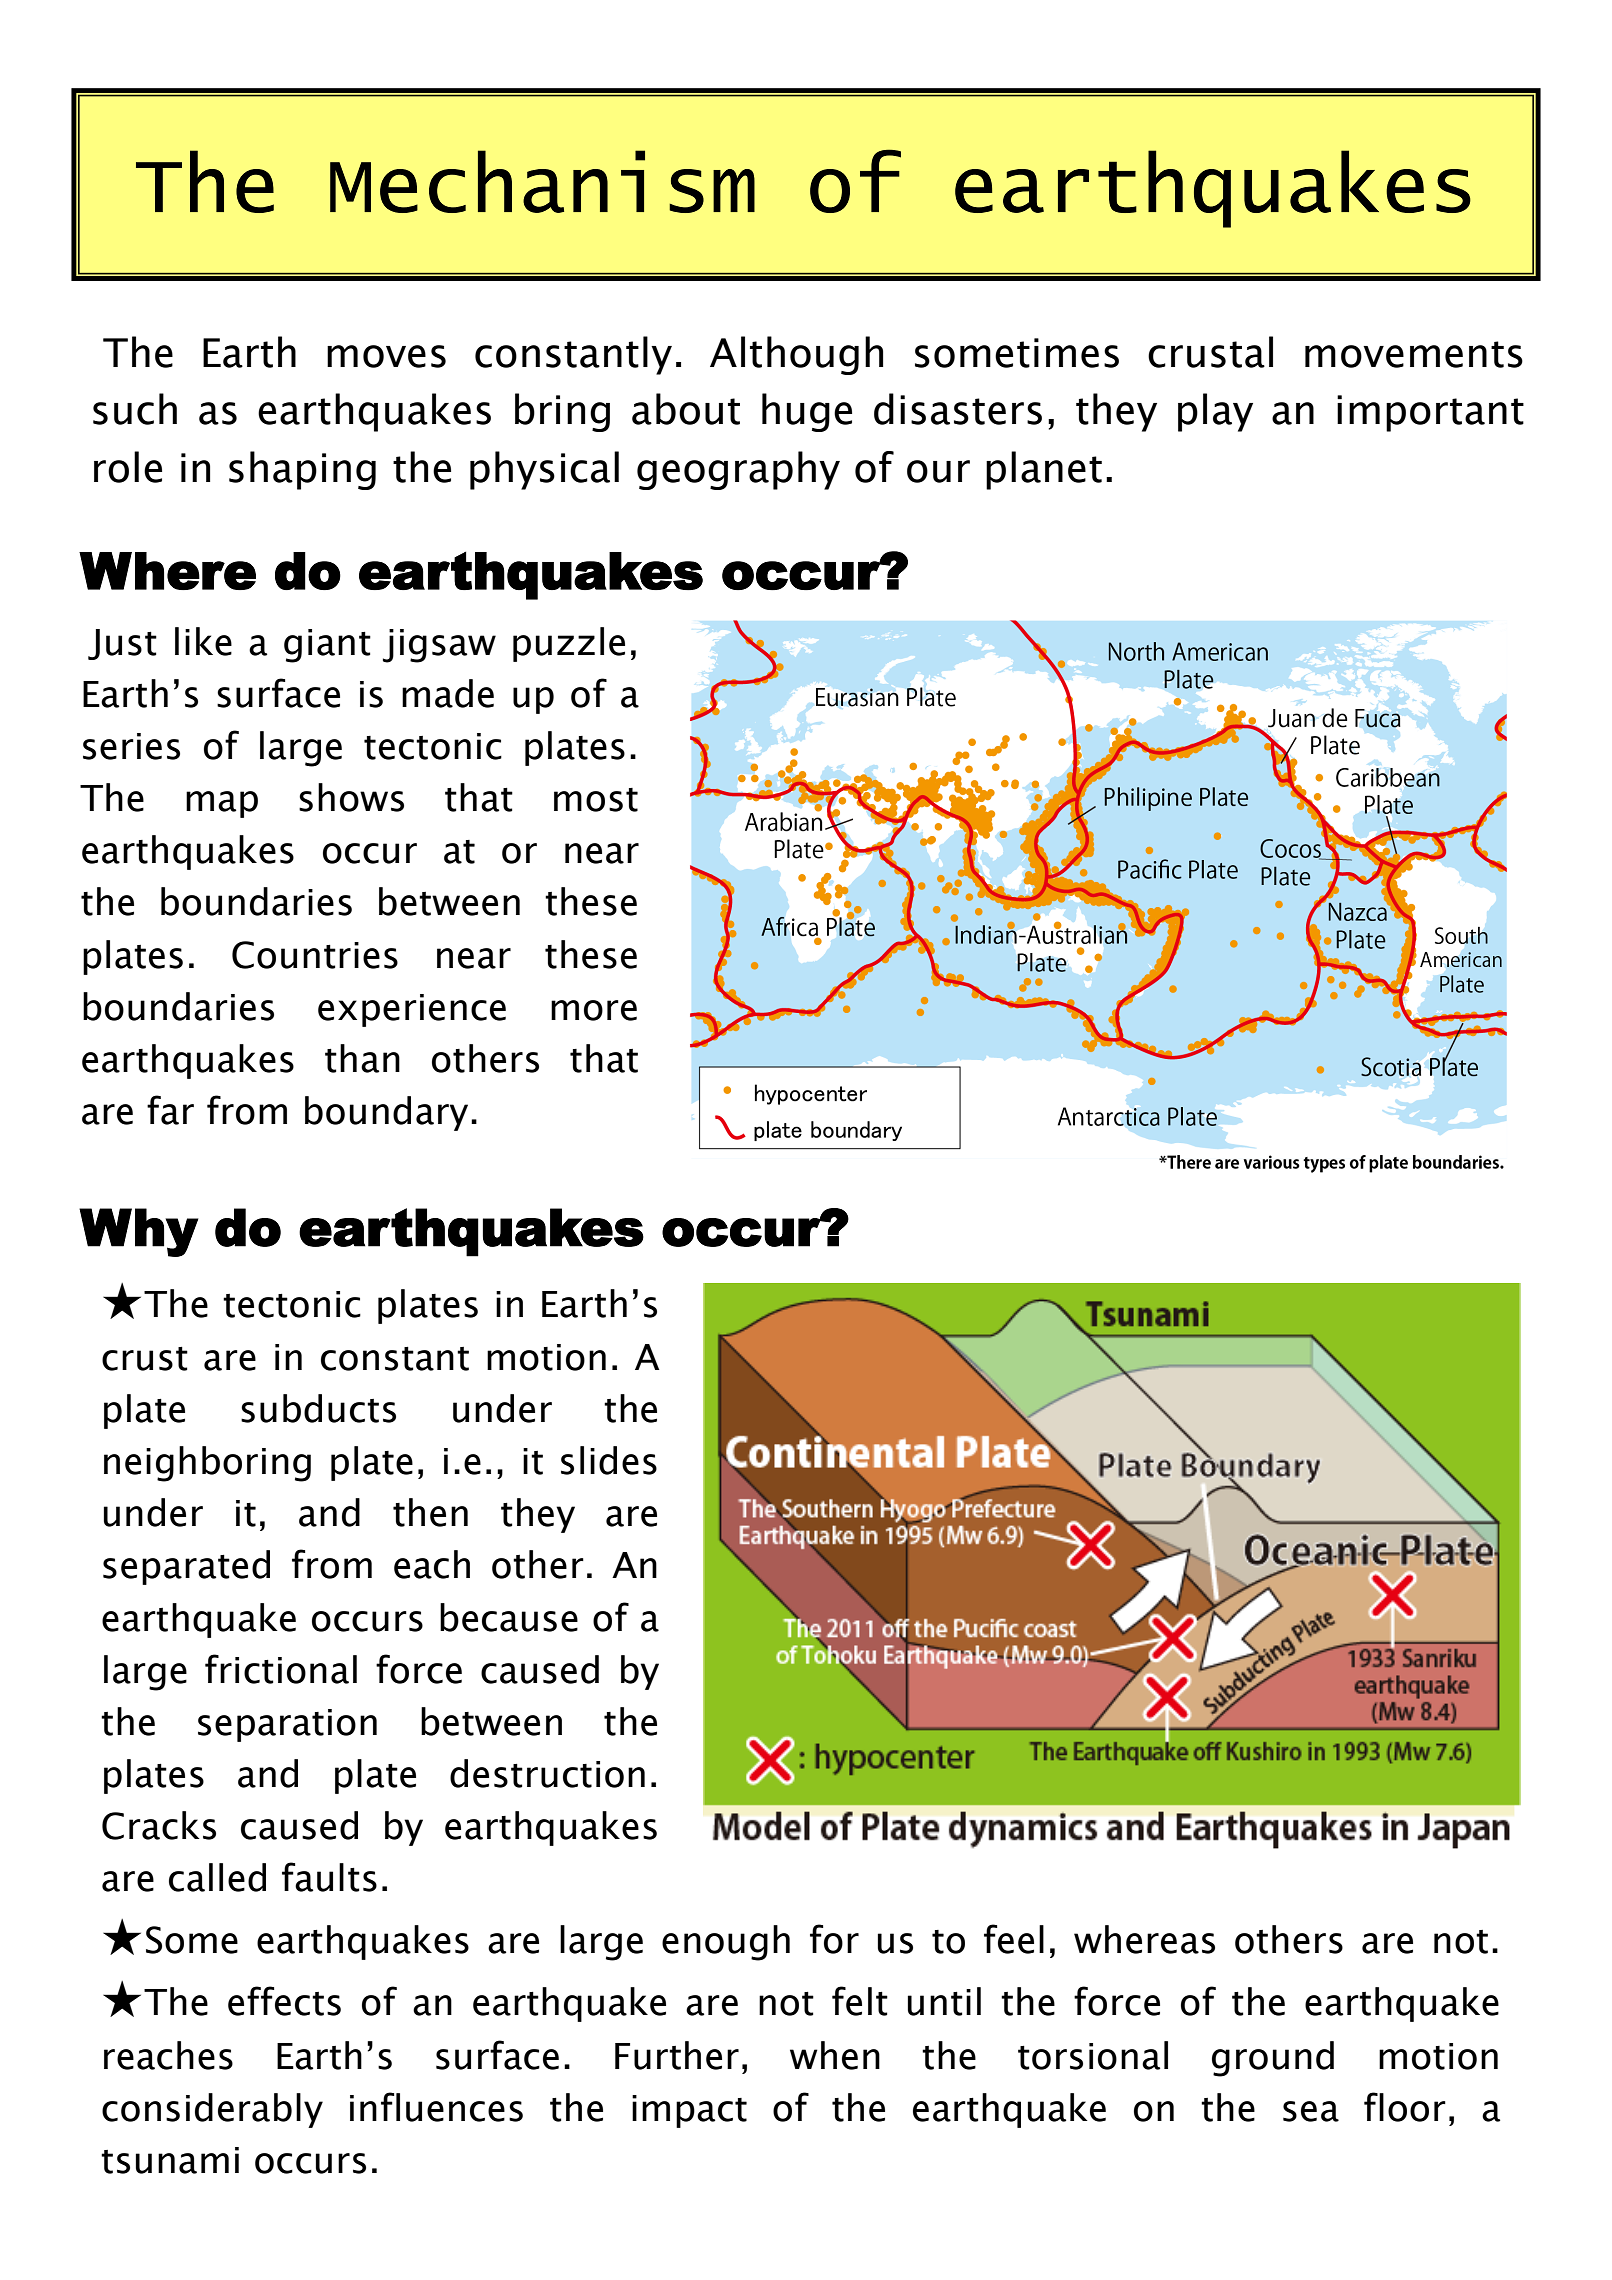 Image resolution: width=1612 pixels, height=2280 pixels. What do you see at coordinates (509, 1617) in the document?
I see `because` at bounding box center [509, 1617].
